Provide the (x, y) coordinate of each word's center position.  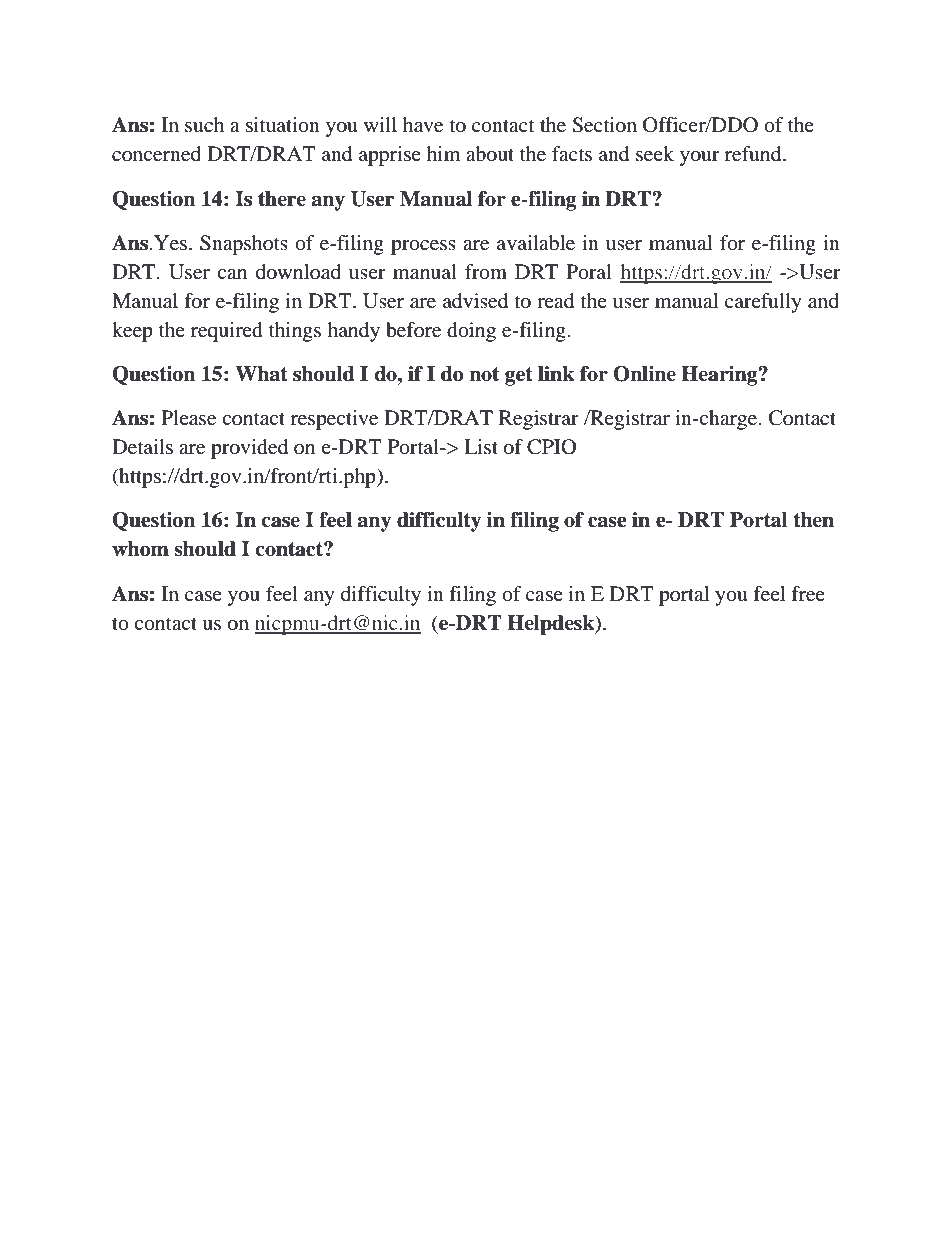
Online (644, 374)
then (813, 520)
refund (754, 154)
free (808, 594)
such (204, 124)
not (484, 374)
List (481, 446)
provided (249, 449)
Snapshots (244, 245)
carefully (763, 303)
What (261, 374)
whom (140, 549)
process (423, 247)
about (490, 154)
